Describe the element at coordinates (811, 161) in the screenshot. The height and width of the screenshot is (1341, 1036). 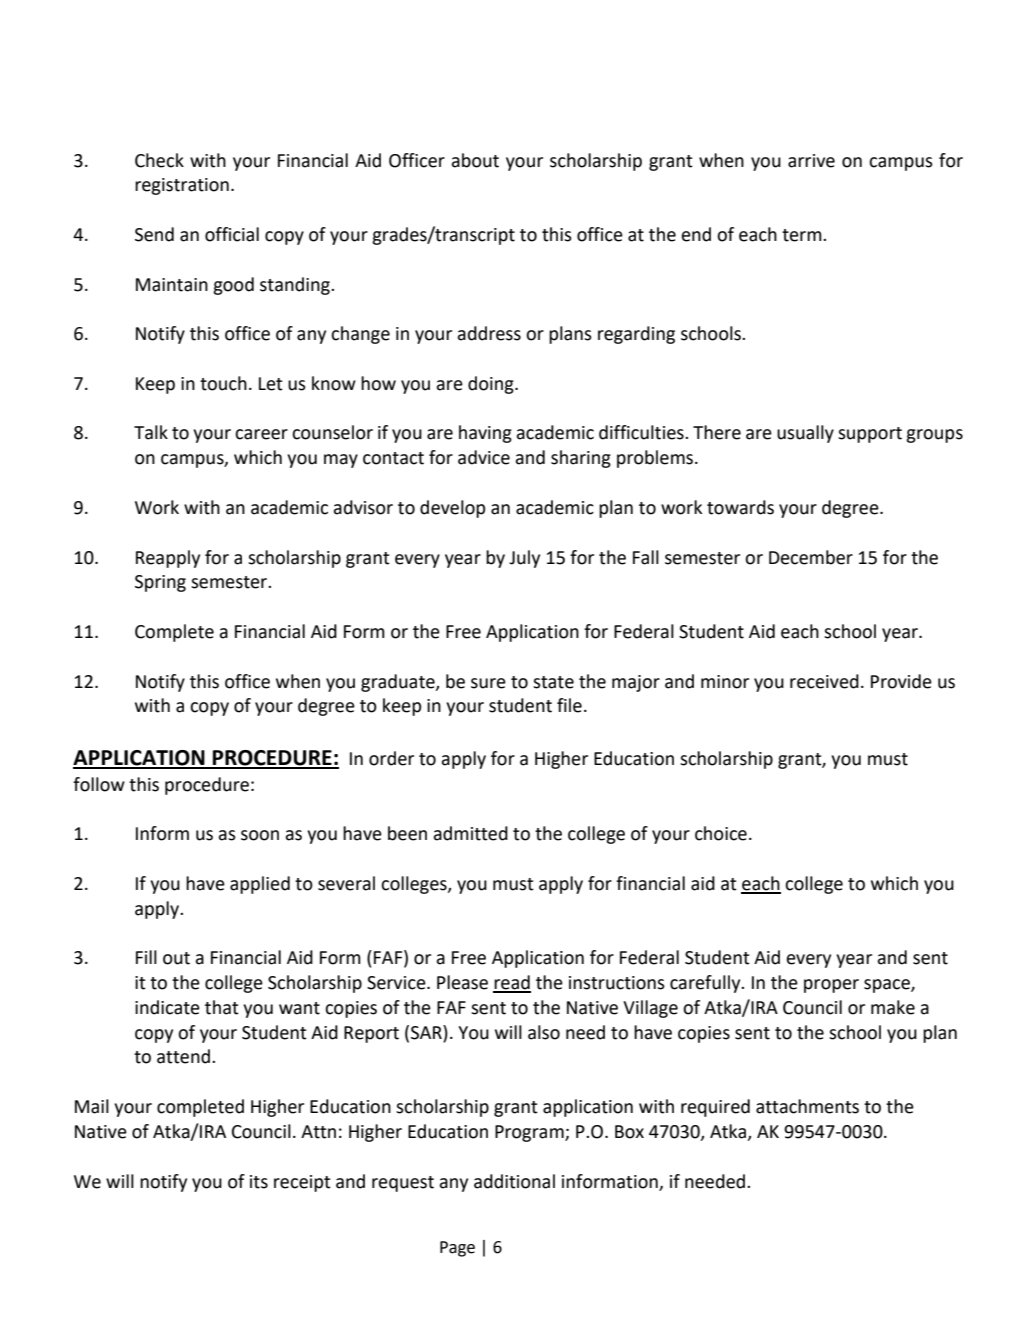
I see `arrive` at that location.
